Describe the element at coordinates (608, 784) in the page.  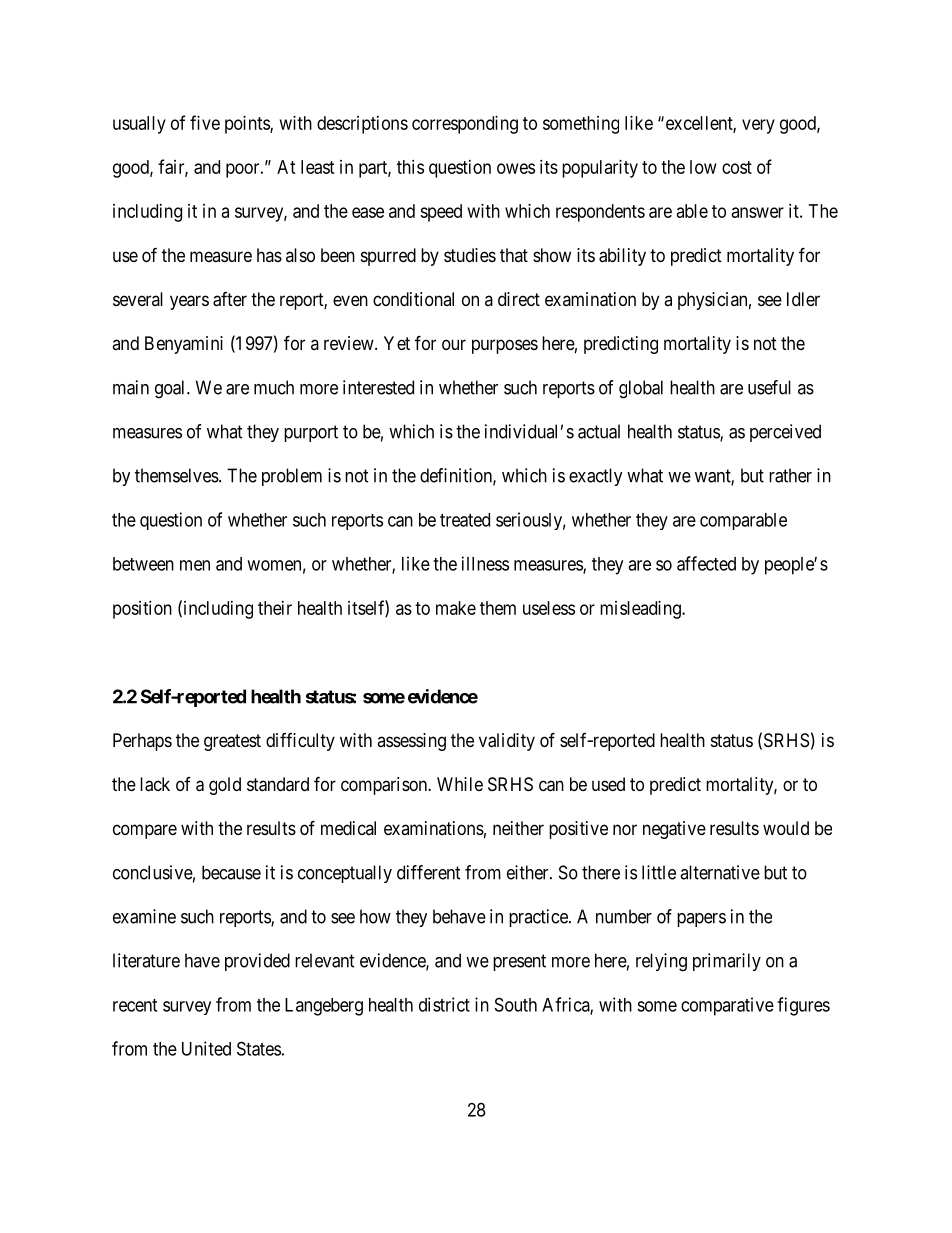
I see `used` at that location.
